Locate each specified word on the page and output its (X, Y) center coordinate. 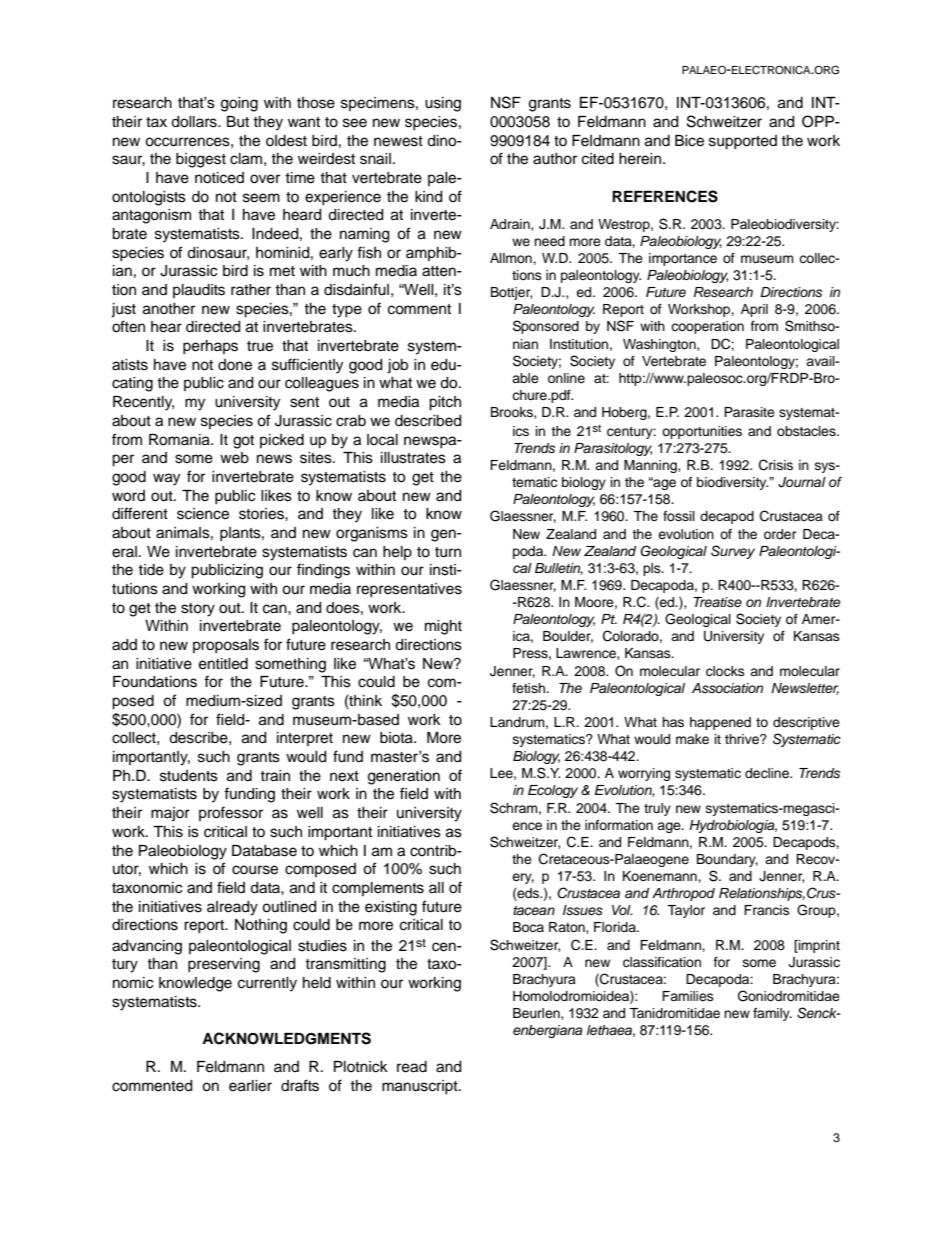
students (189, 776)
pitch (445, 403)
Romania (180, 440)
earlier (250, 1086)
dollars (195, 122)
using (443, 104)
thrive (743, 739)
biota (397, 738)
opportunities (702, 432)
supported (743, 142)
